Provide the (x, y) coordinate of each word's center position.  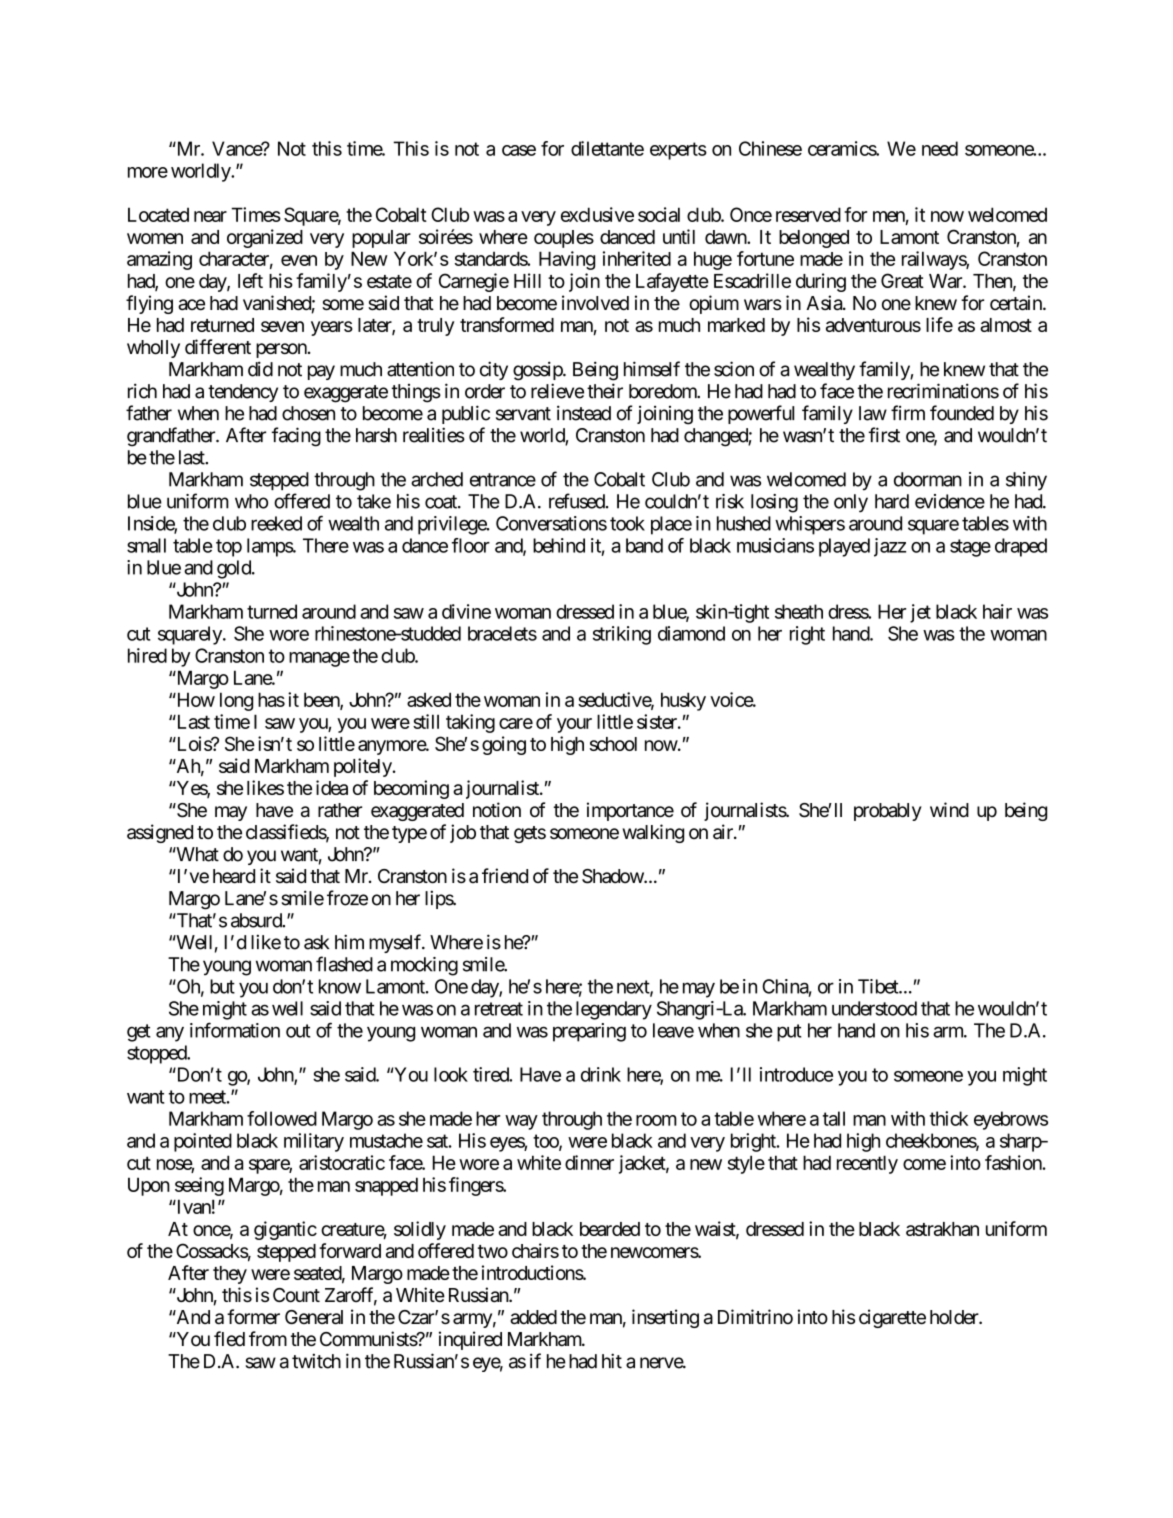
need (940, 148)
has (271, 699)
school (613, 744)
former (253, 1317)
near (210, 216)
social (659, 214)
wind (949, 809)
